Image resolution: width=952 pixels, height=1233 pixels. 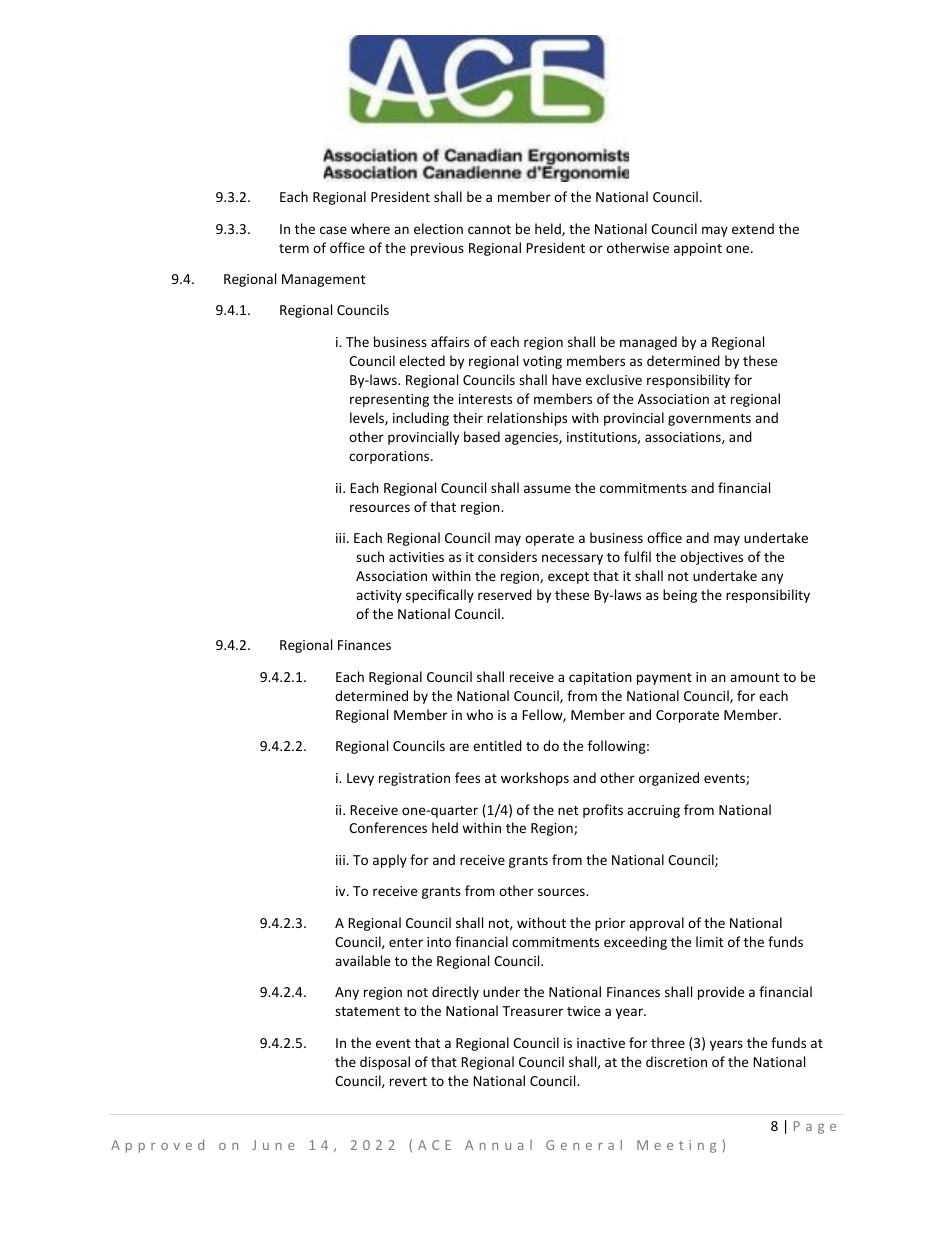 I want to click on payment, so click(x=664, y=679).
